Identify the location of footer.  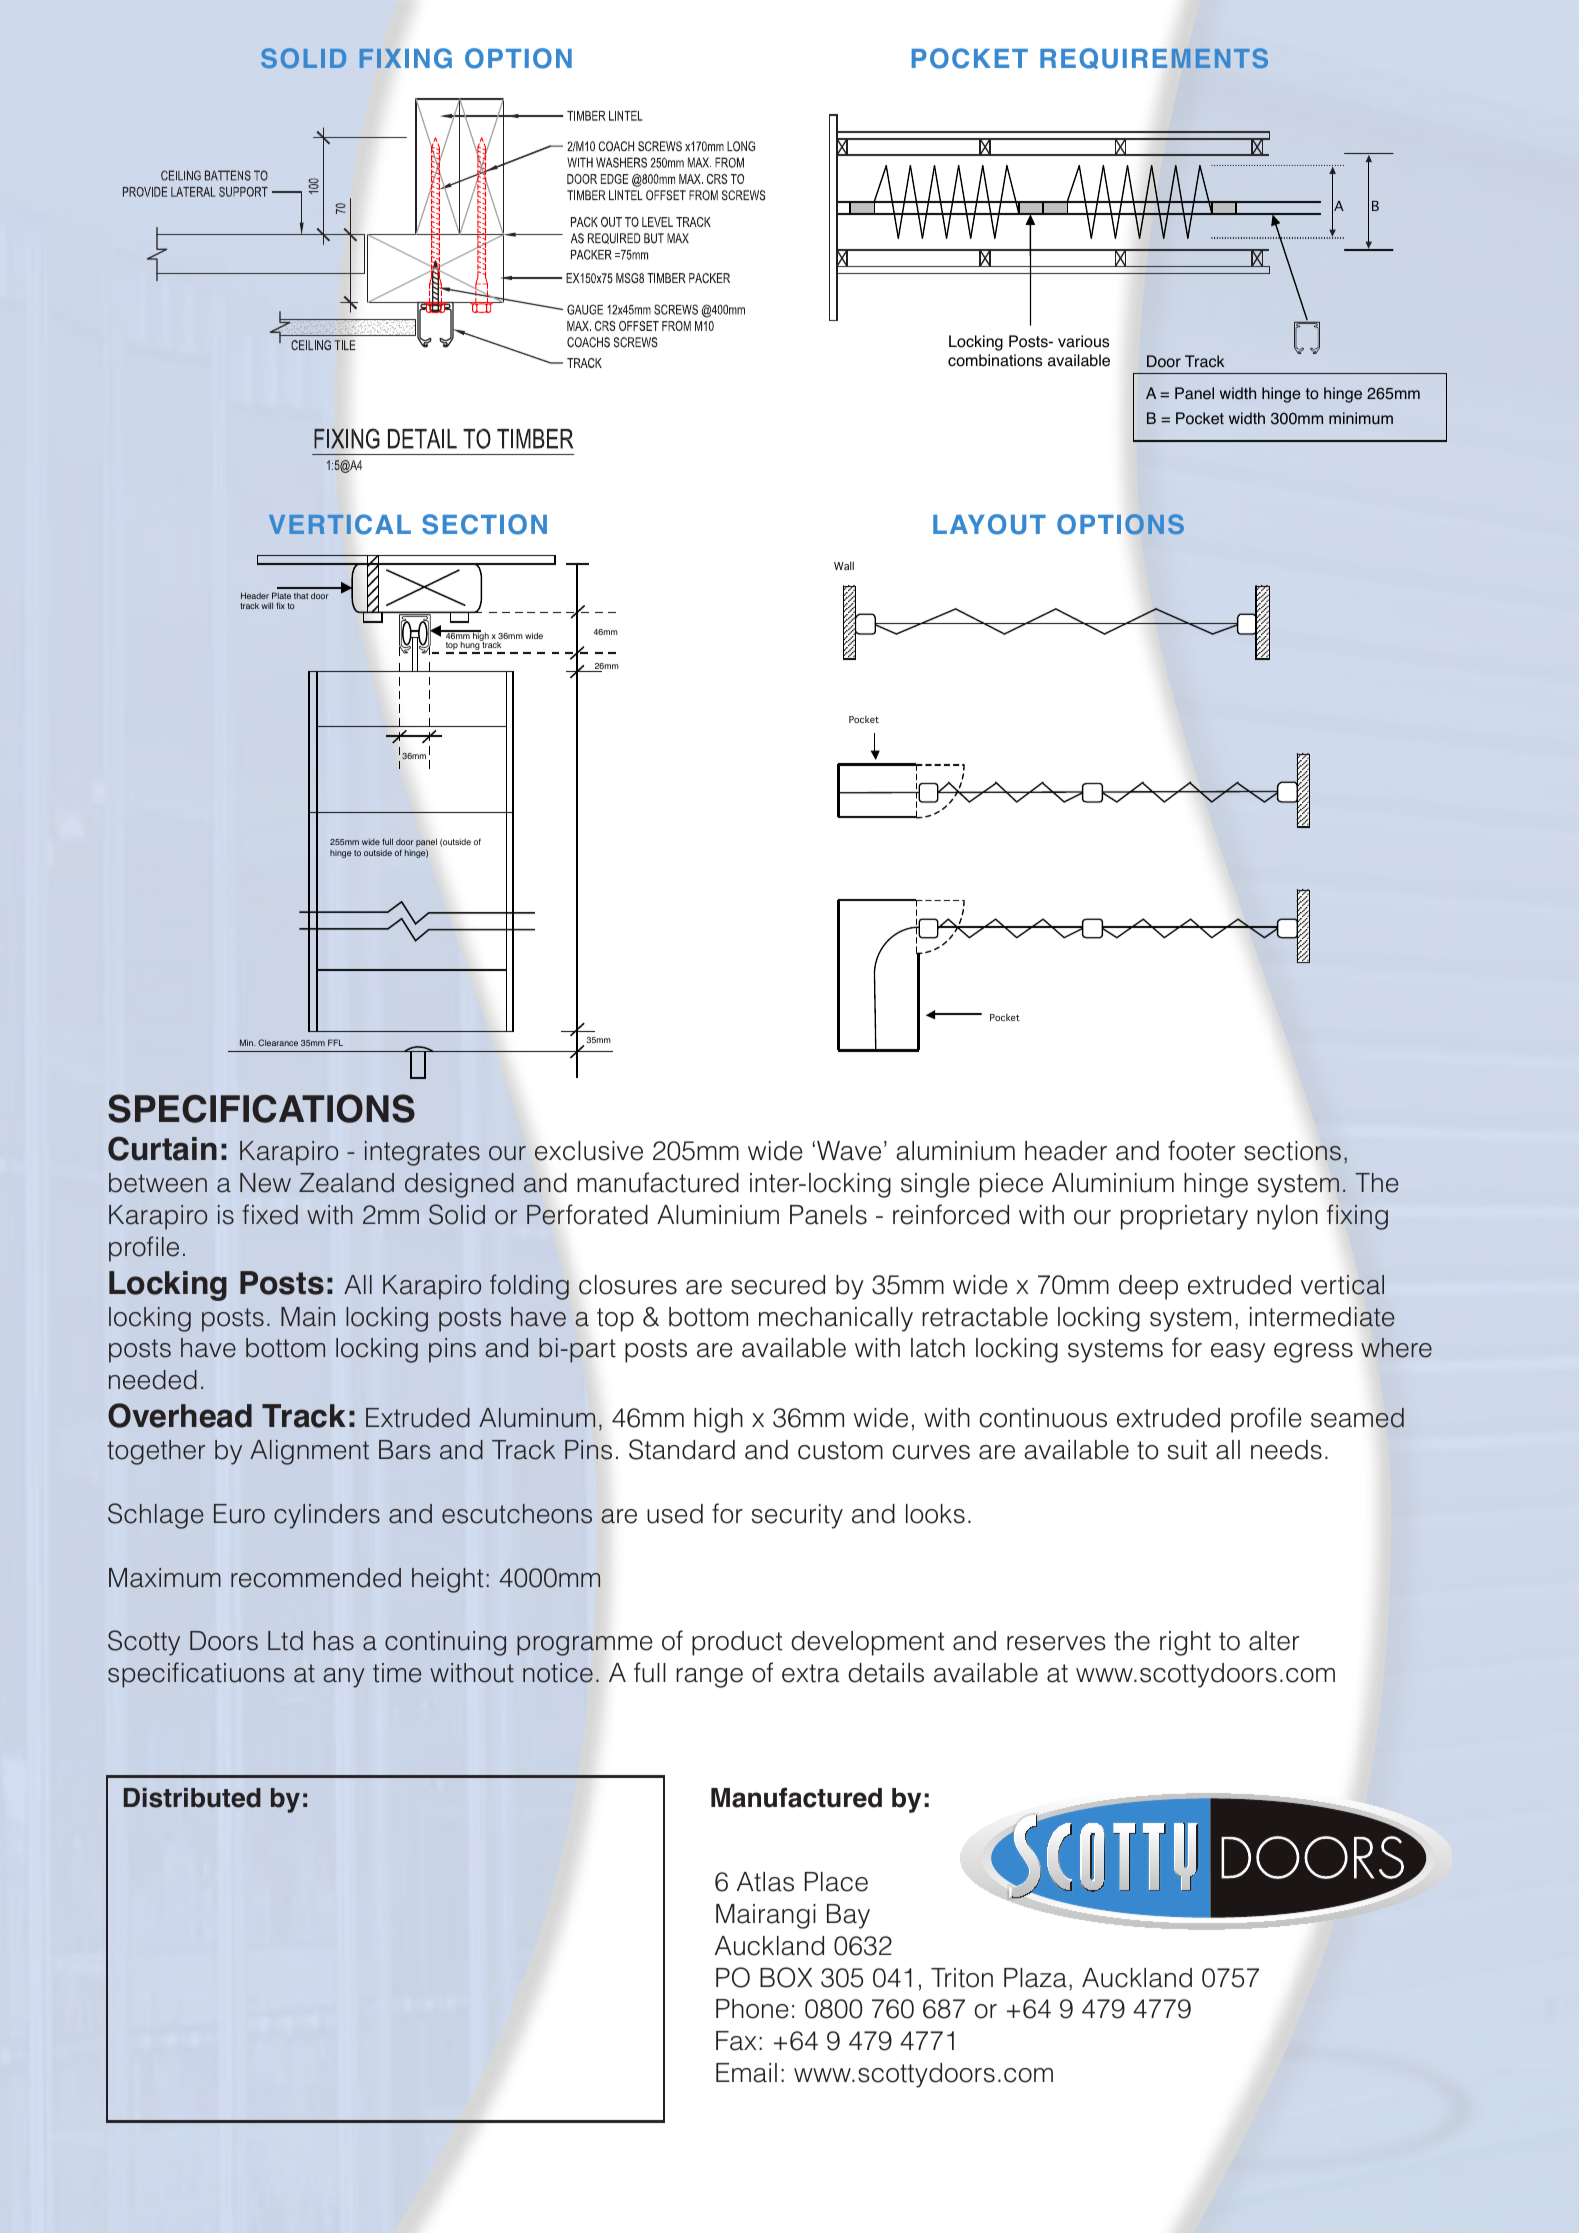
(1201, 1150).
